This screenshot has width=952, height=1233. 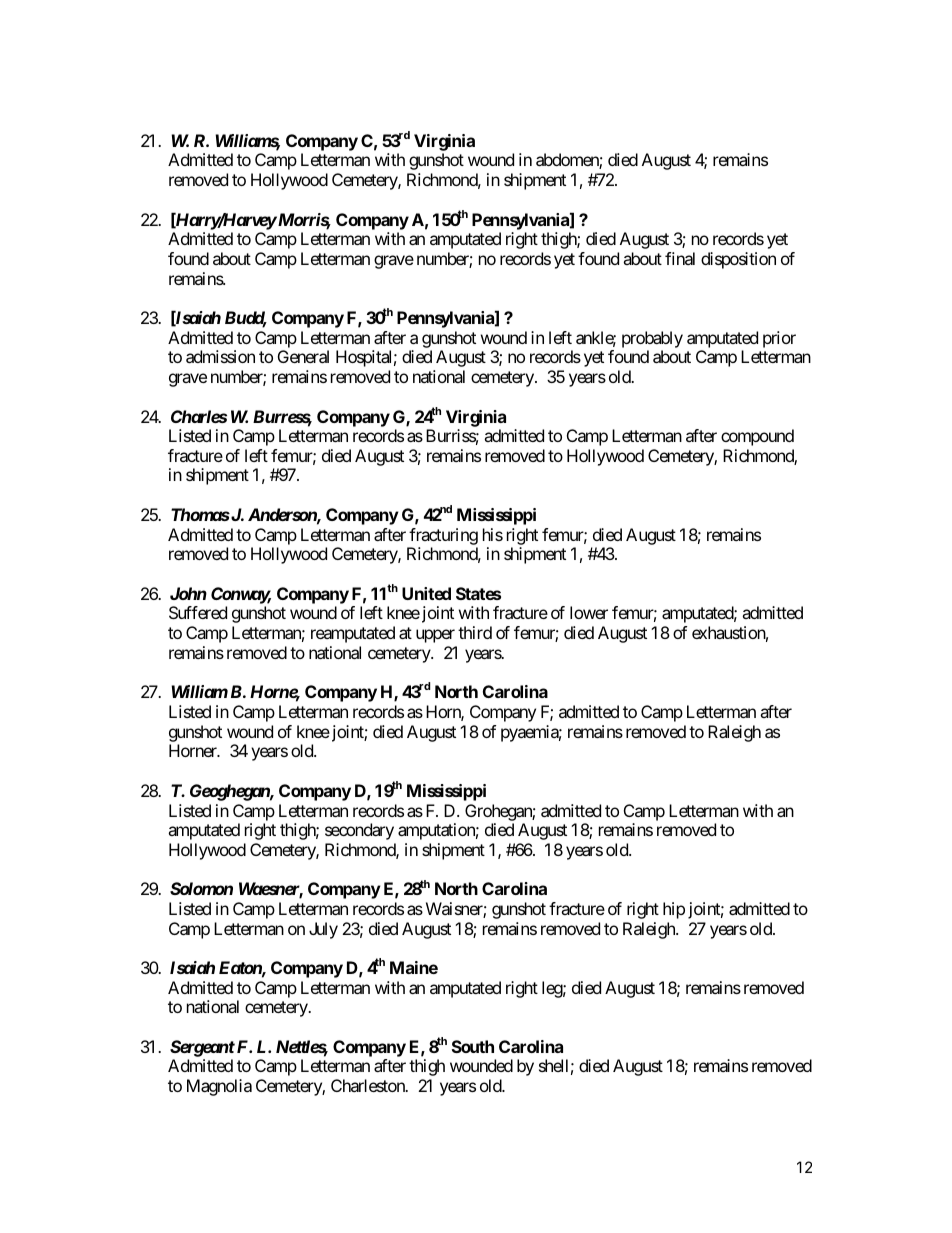 I want to click on Solomon, so click(x=201, y=888).
